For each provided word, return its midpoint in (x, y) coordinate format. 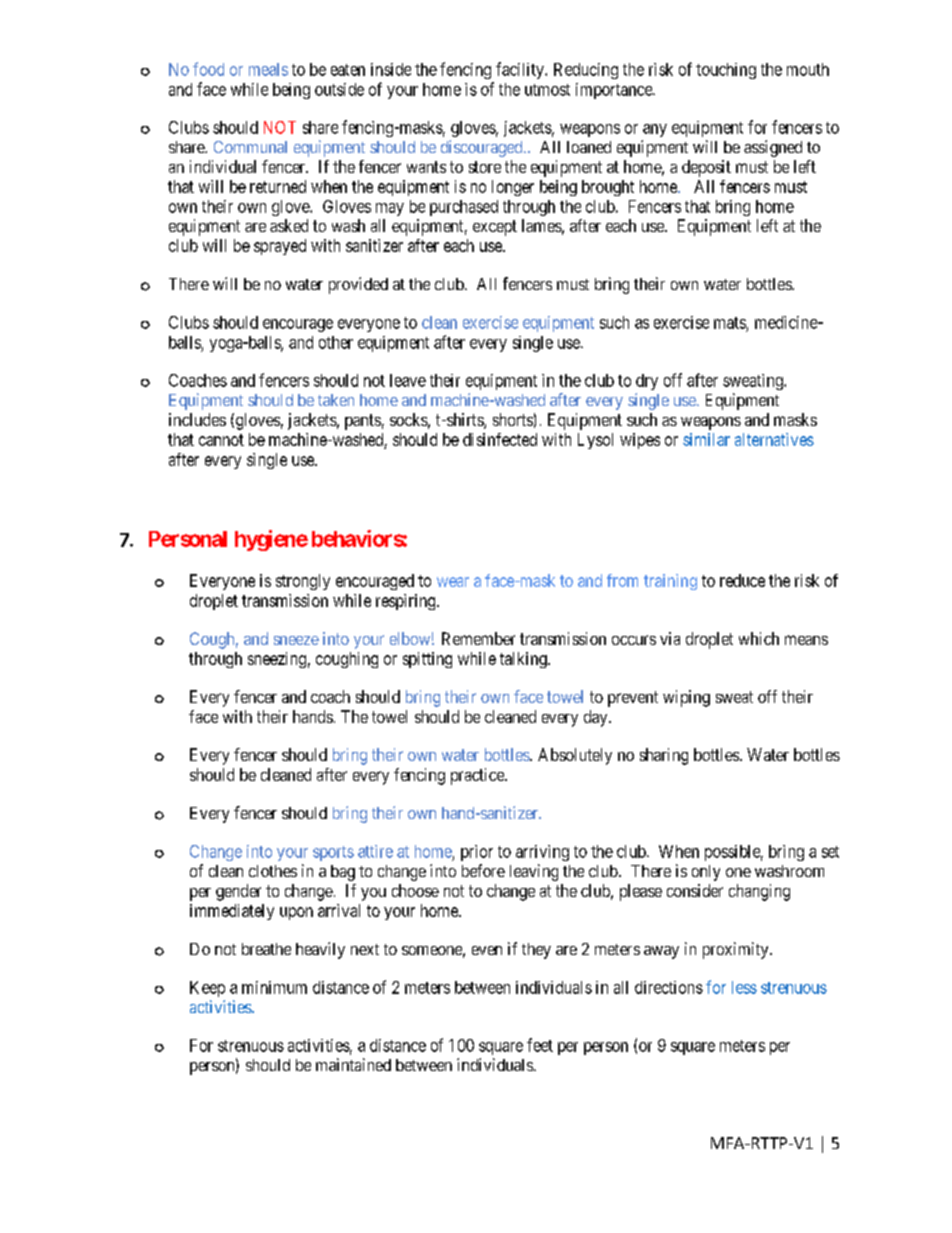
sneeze (296, 640)
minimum (274, 987)
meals (268, 69)
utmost (547, 90)
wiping (686, 698)
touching (726, 71)
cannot (221, 440)
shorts (513, 419)
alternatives (774, 439)
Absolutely (575, 756)
